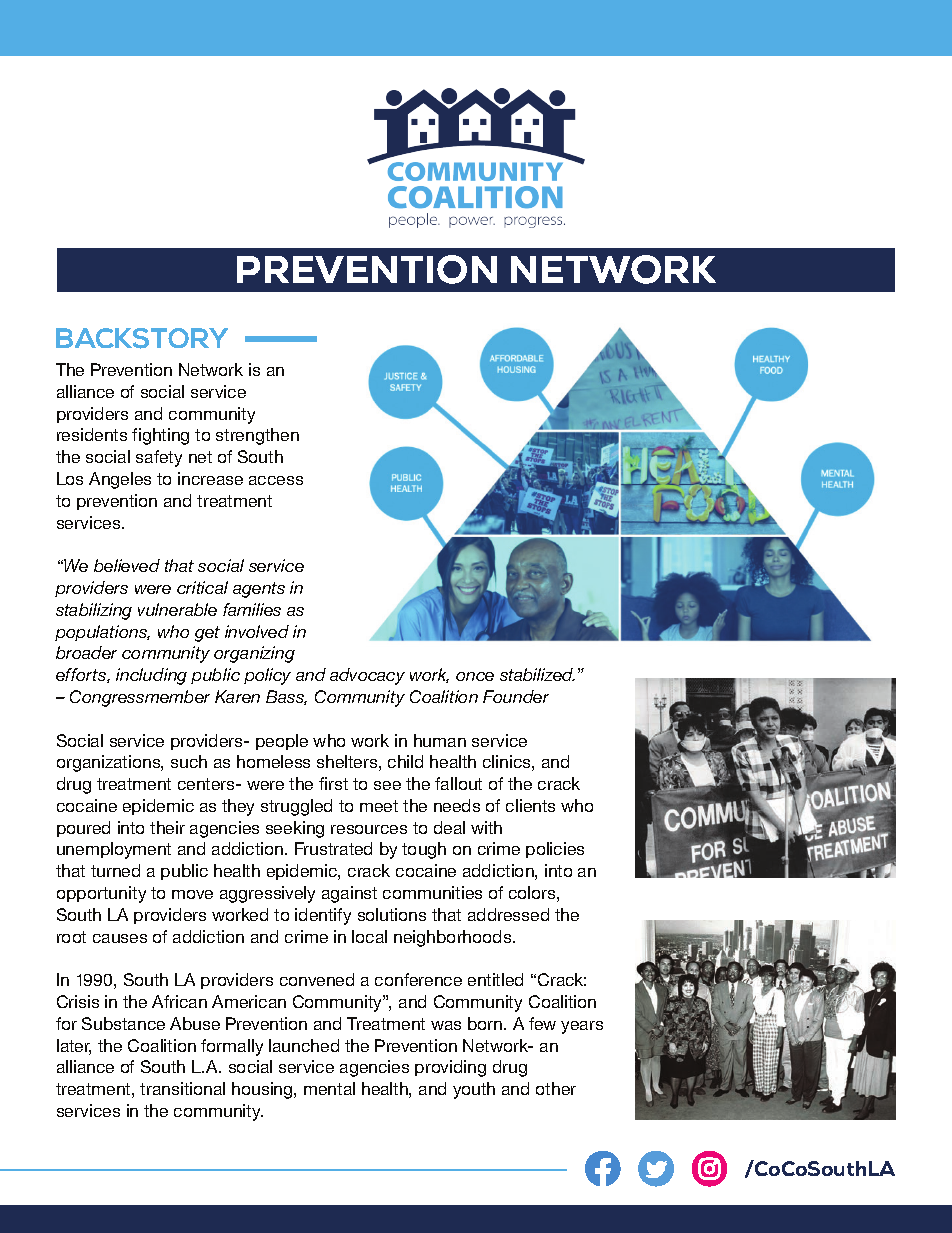 The width and height of the screenshot is (952, 1233). What do you see at coordinates (151, 676) in the screenshot?
I see `including` at bounding box center [151, 676].
